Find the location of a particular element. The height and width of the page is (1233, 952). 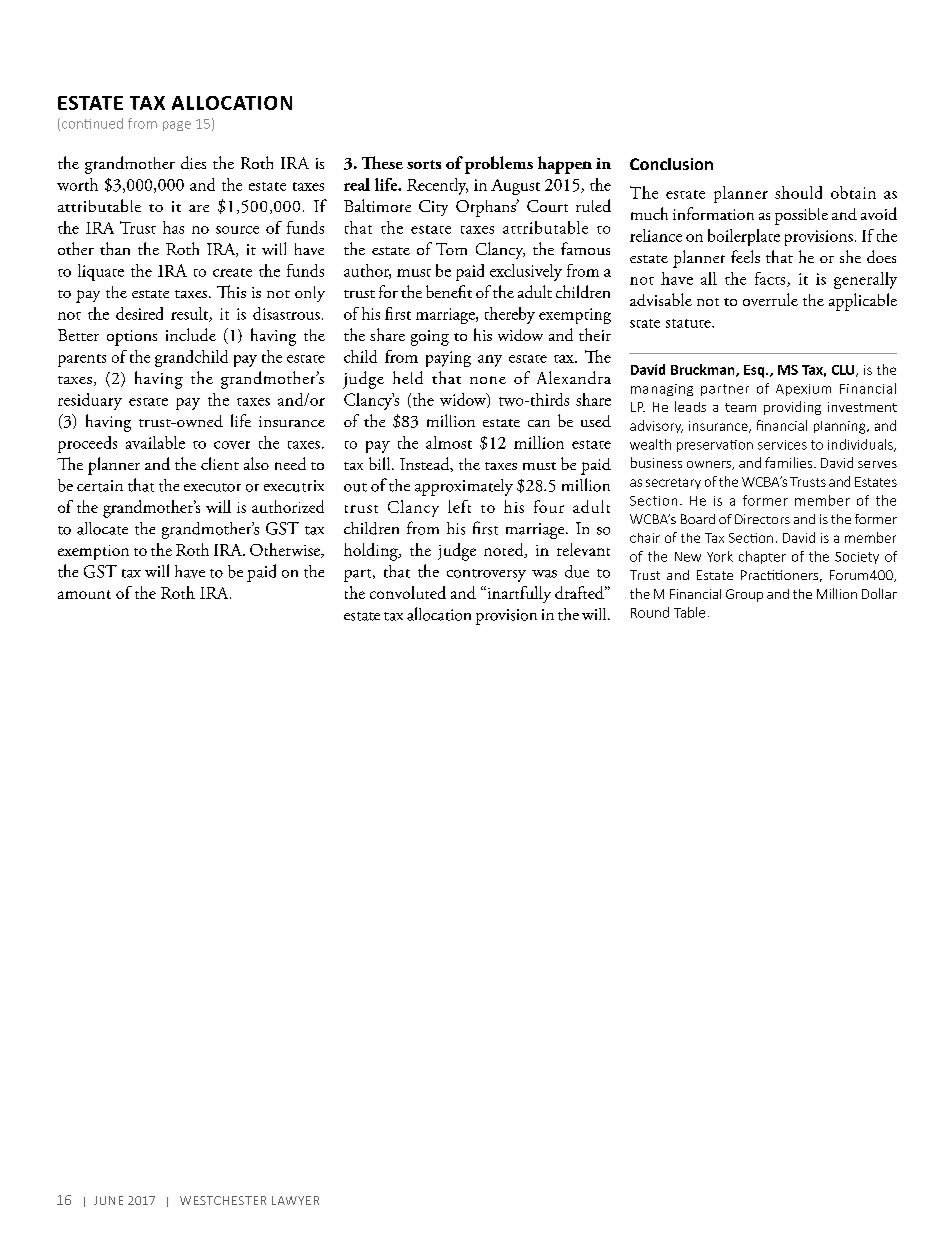

amount is located at coordinates (84, 594).
